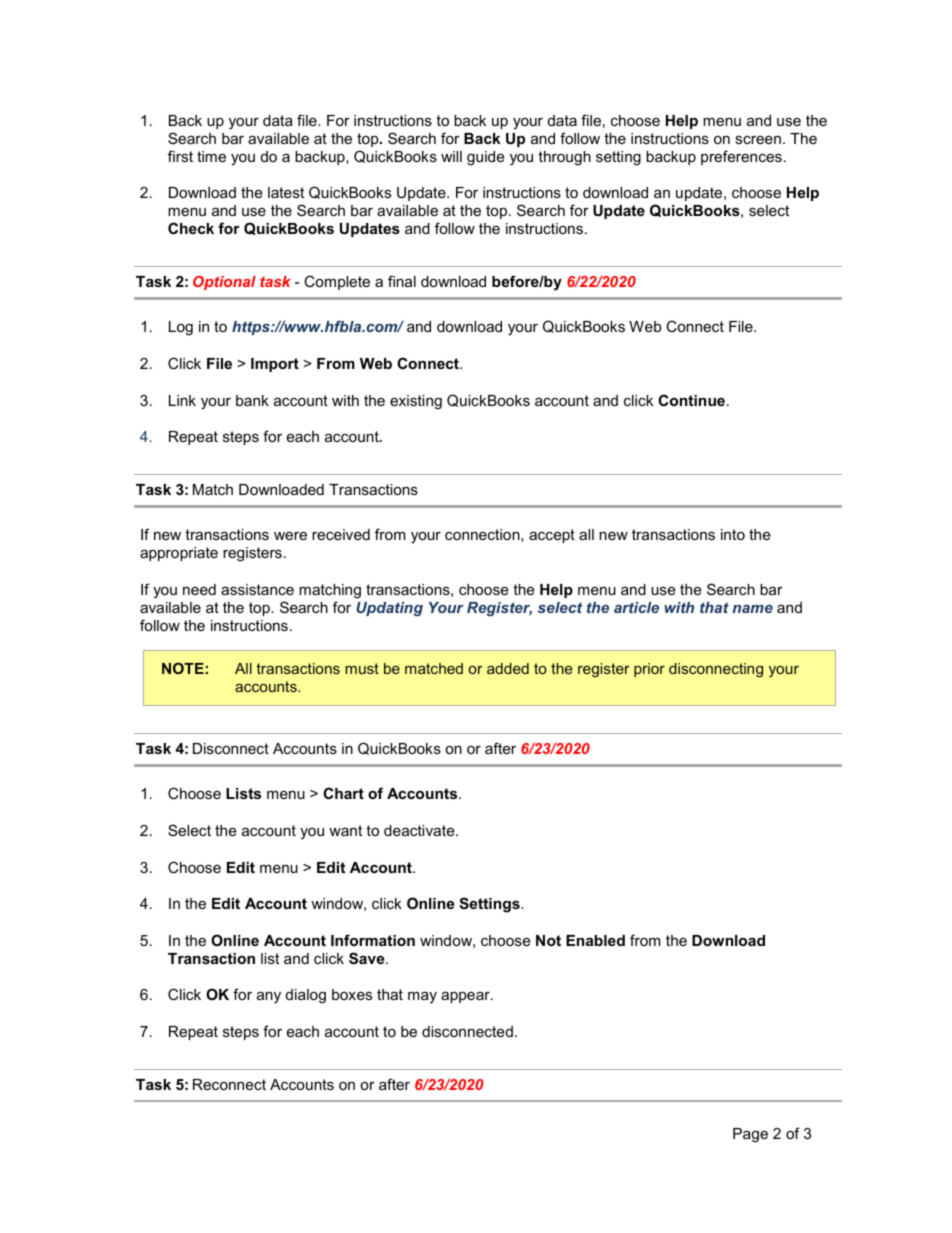 This document has height=1233, width=952. Describe the element at coordinates (649, 670) in the document. I see `prior` at that location.
